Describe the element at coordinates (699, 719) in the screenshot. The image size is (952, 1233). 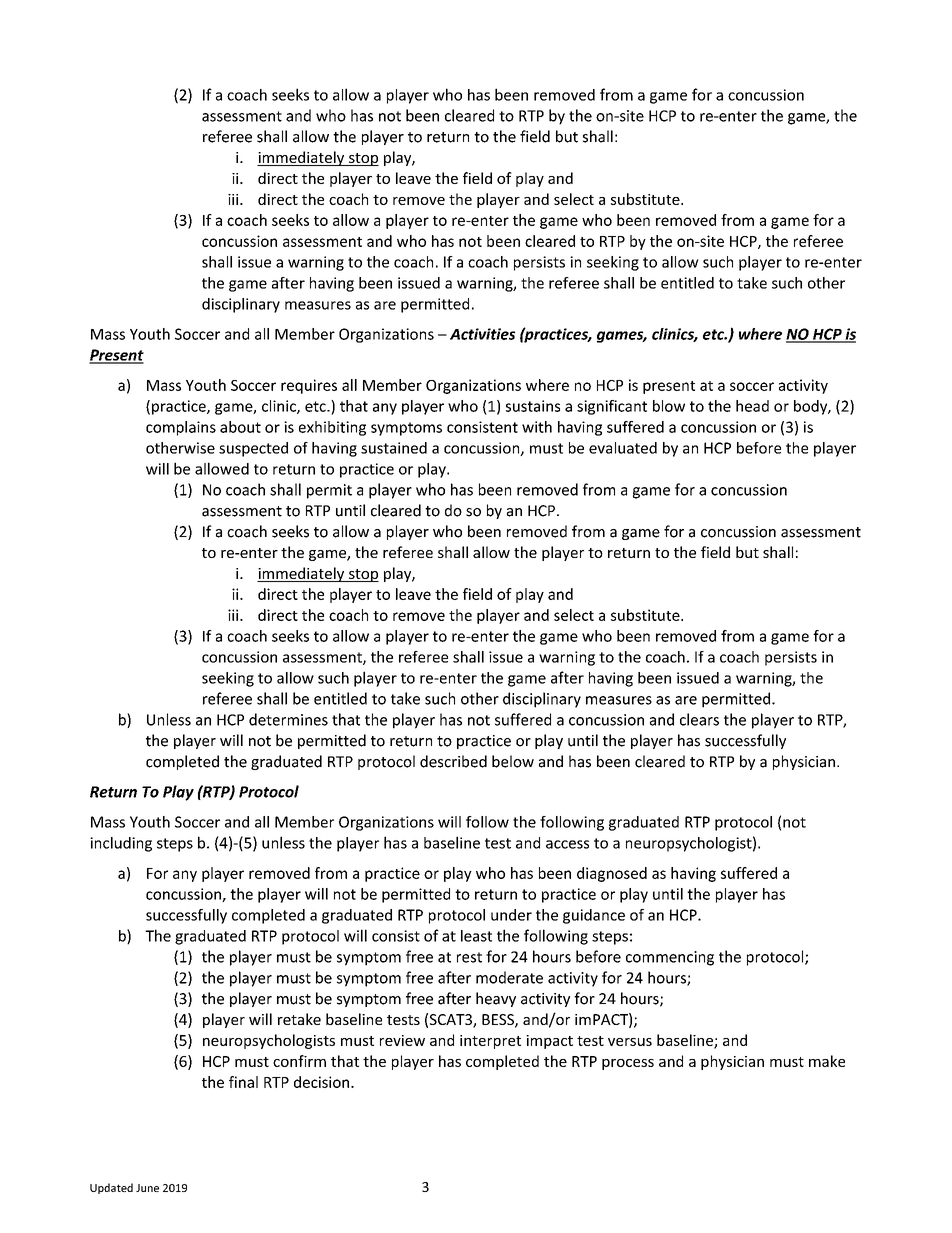
I see `clears` at that location.
